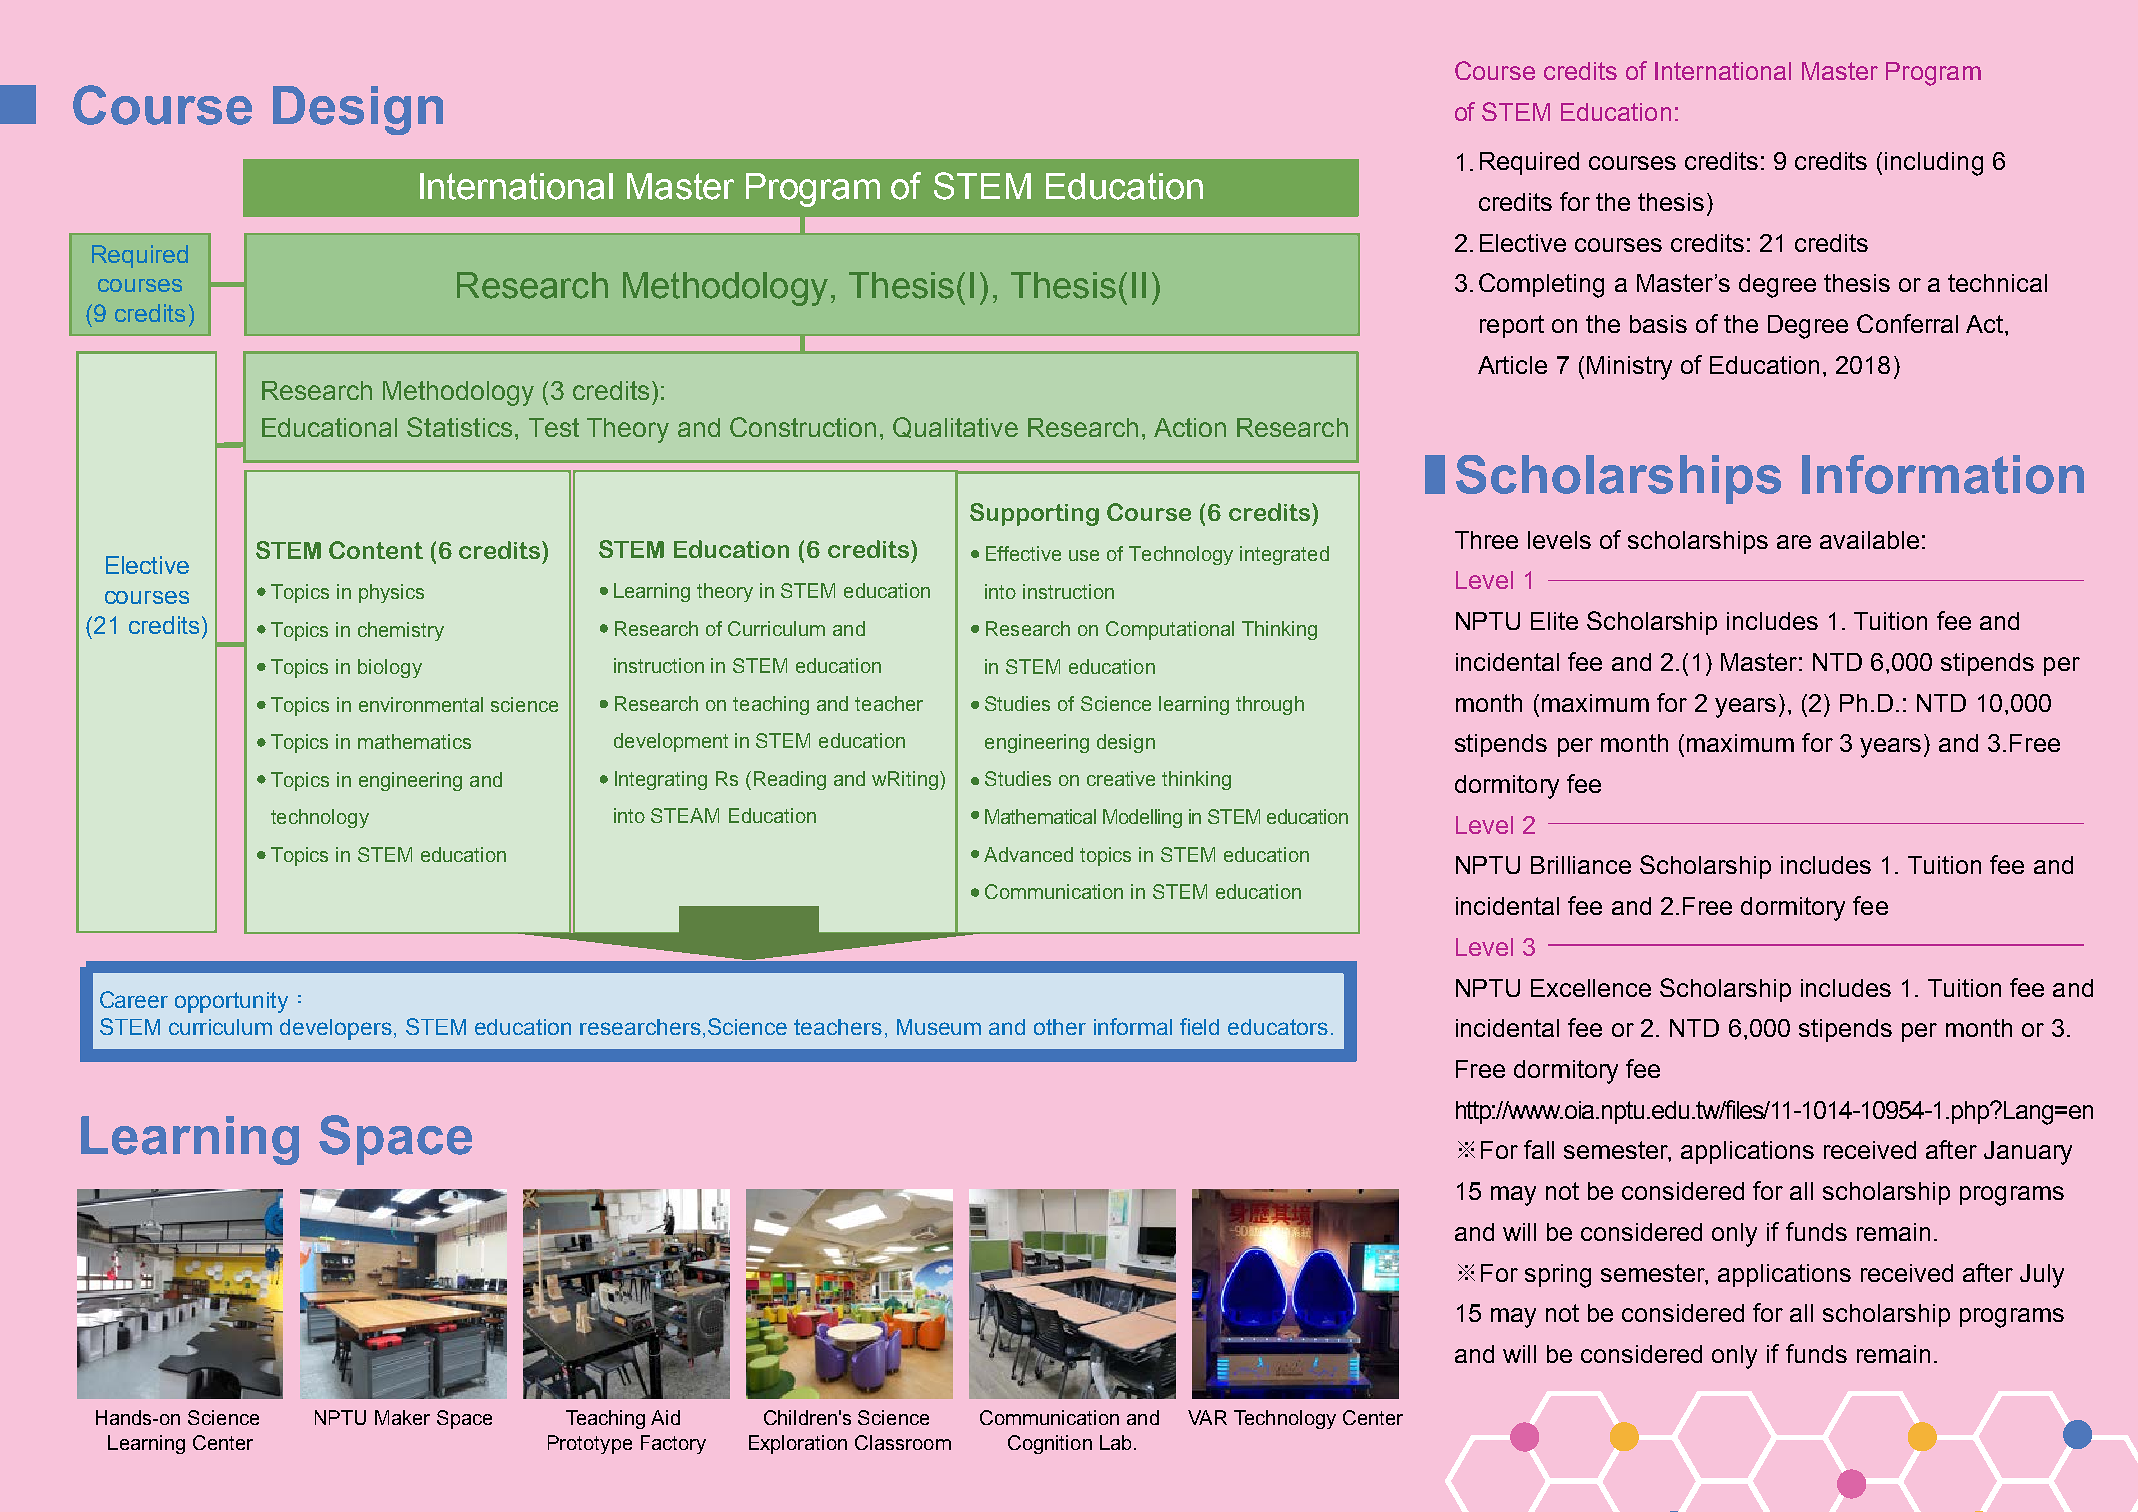 The width and height of the screenshot is (2138, 1512). I want to click on Content, so click(376, 550).
